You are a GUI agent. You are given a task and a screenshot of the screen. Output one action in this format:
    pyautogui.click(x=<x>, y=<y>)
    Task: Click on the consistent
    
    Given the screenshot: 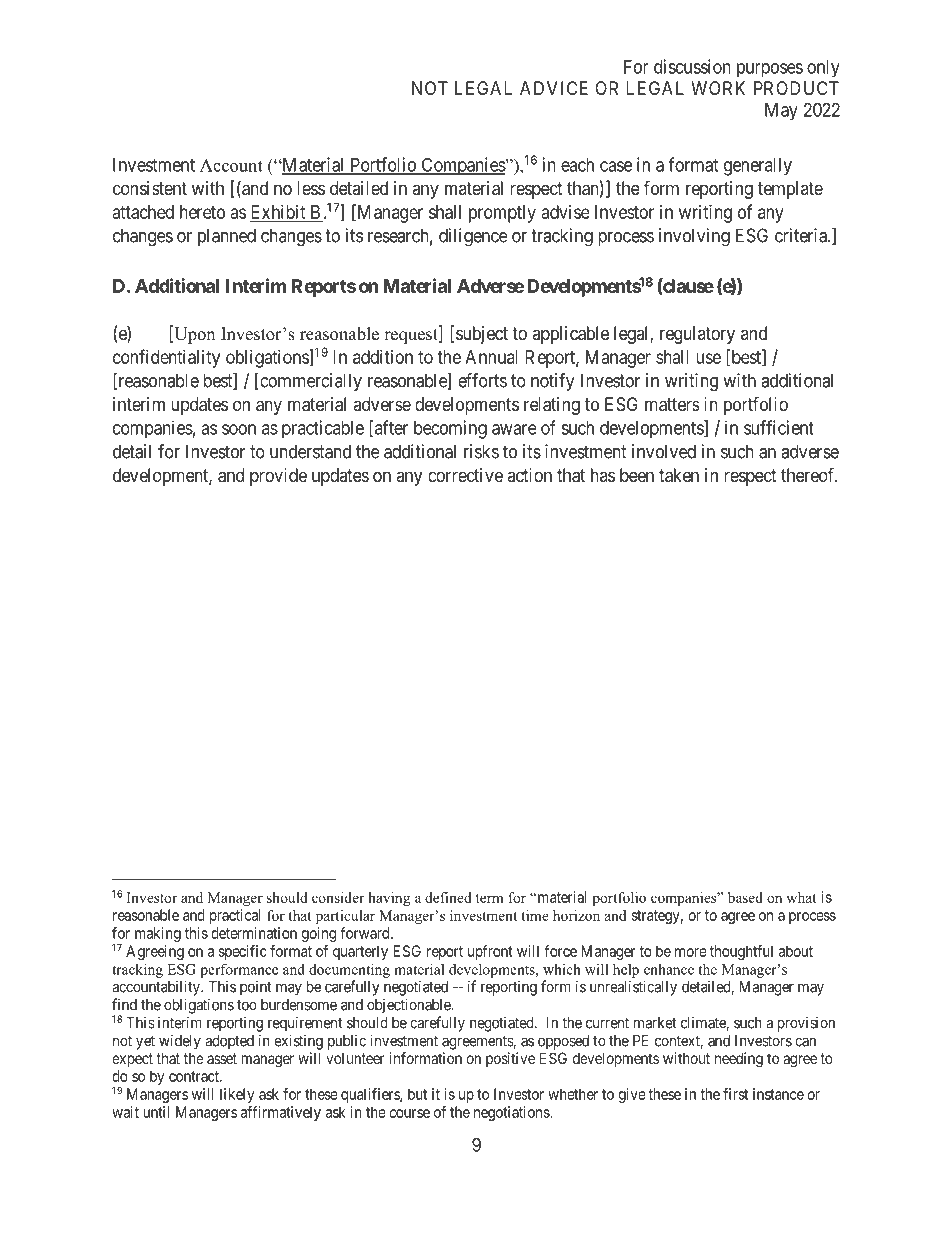 What is the action you would take?
    pyautogui.click(x=150, y=188)
